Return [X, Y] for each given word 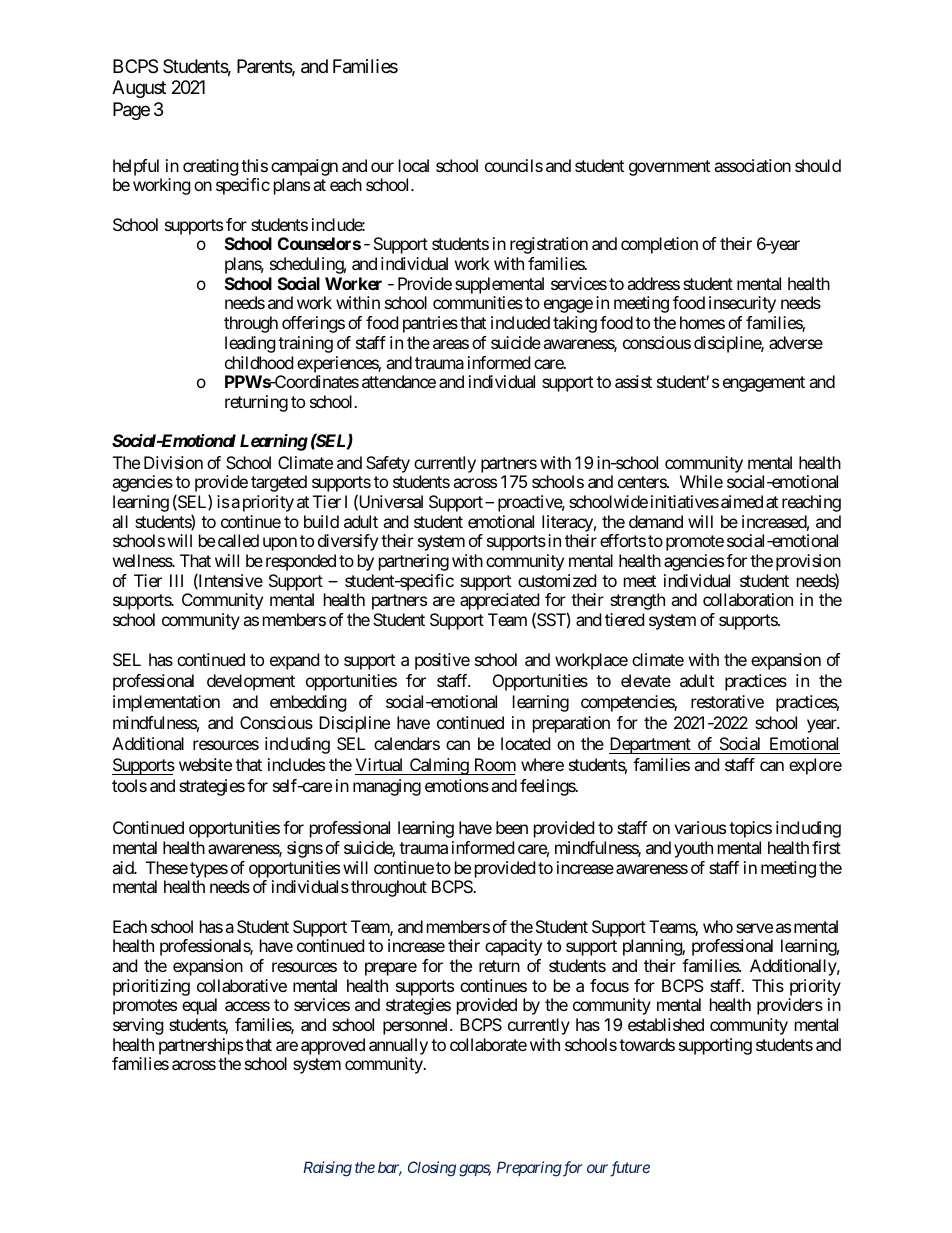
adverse [796, 342]
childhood [259, 362]
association [752, 165]
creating [211, 167]
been [512, 827]
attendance [399, 381]
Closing [432, 1169]
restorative [727, 701]
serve [754, 928]
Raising [327, 1169]
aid [123, 867]
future [630, 1169]
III [176, 580]
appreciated [499, 603]
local [414, 165]
